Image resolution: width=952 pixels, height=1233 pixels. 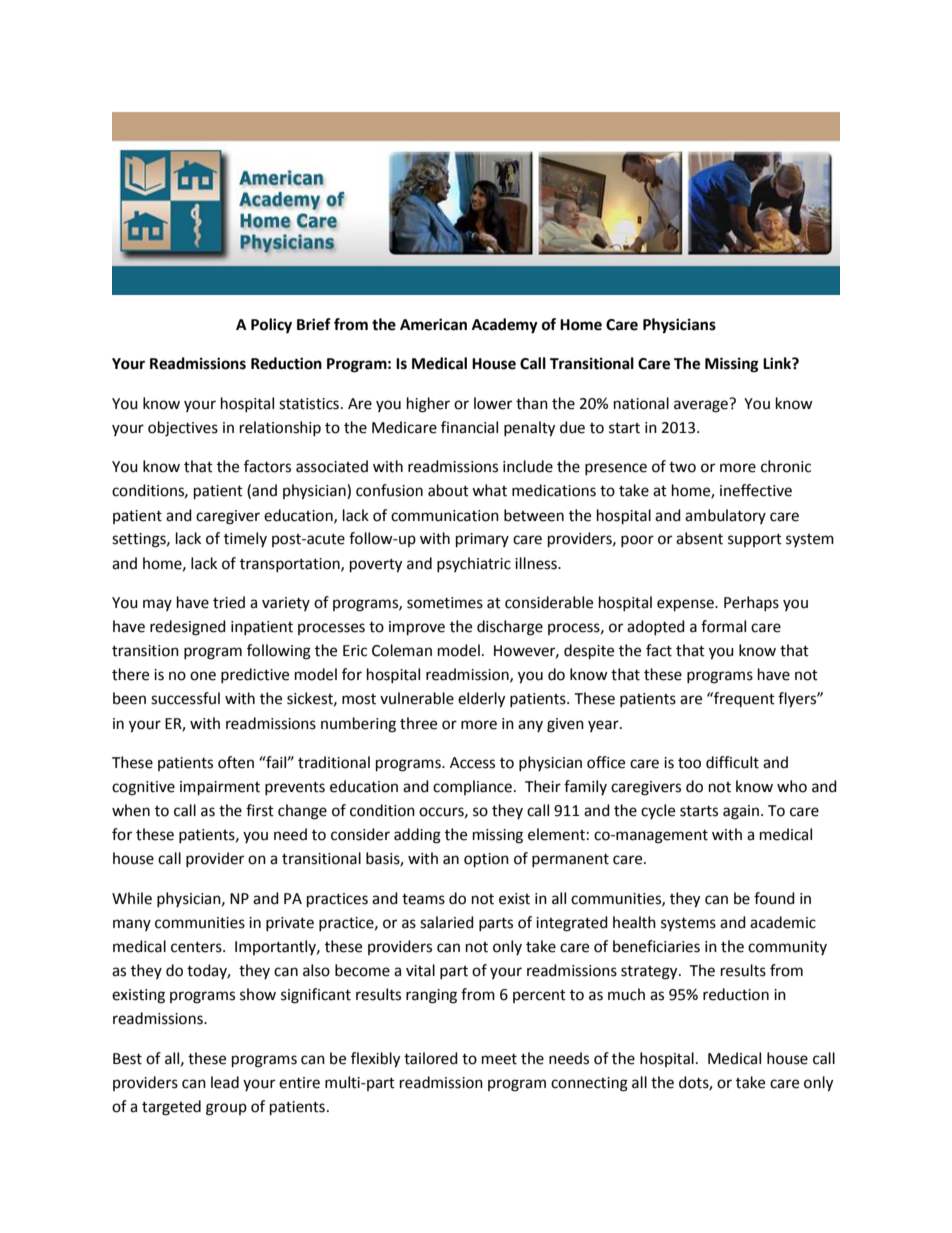 I want to click on found, so click(x=774, y=898).
